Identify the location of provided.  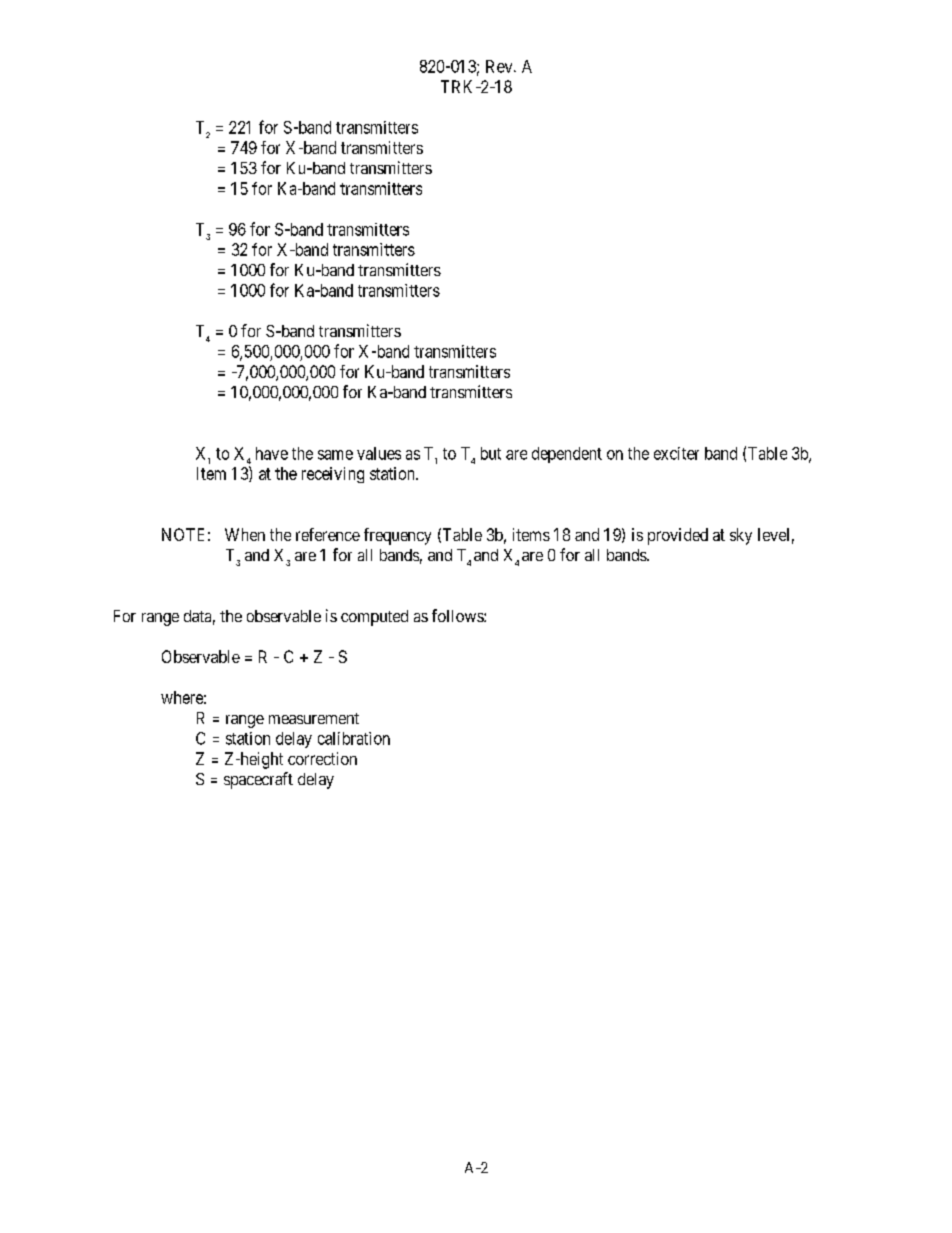
(678, 536).
